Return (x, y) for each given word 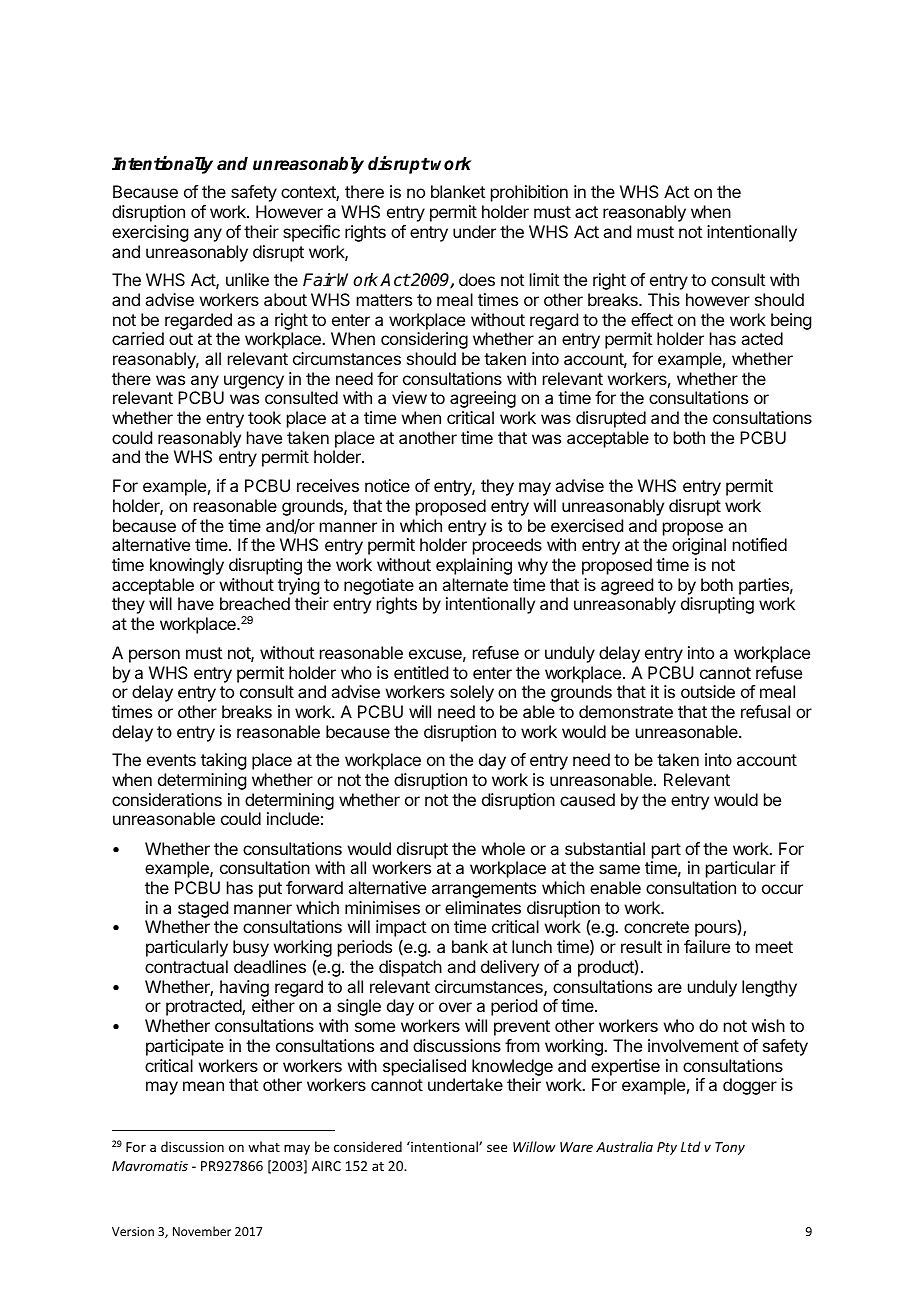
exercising (150, 233)
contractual (186, 966)
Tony (730, 1148)
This (664, 299)
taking (223, 761)
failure (707, 946)
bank (470, 946)
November (202, 1231)
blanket (458, 191)
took (264, 417)
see (497, 1148)
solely (472, 693)
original (699, 546)
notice (387, 485)
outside (708, 691)
